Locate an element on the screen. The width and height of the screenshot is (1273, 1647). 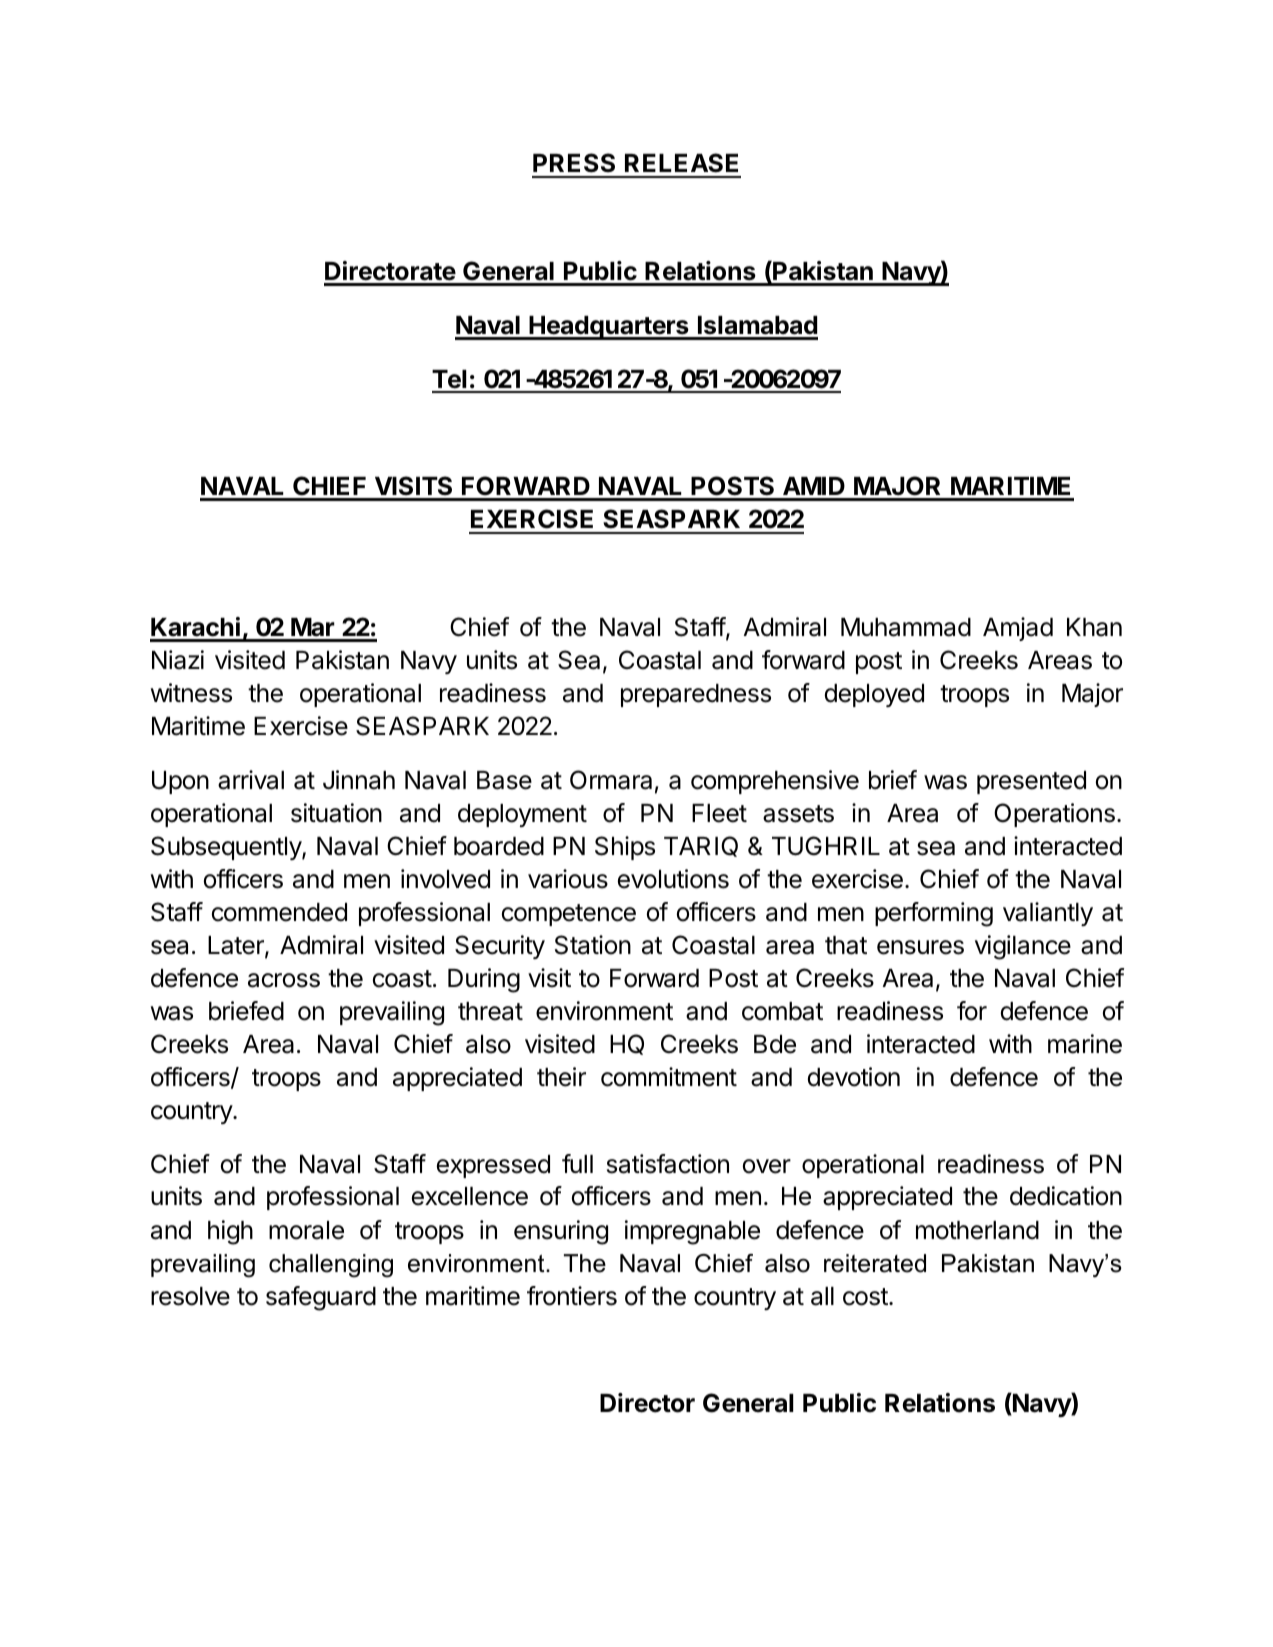
challenging is located at coordinates (331, 1266).
